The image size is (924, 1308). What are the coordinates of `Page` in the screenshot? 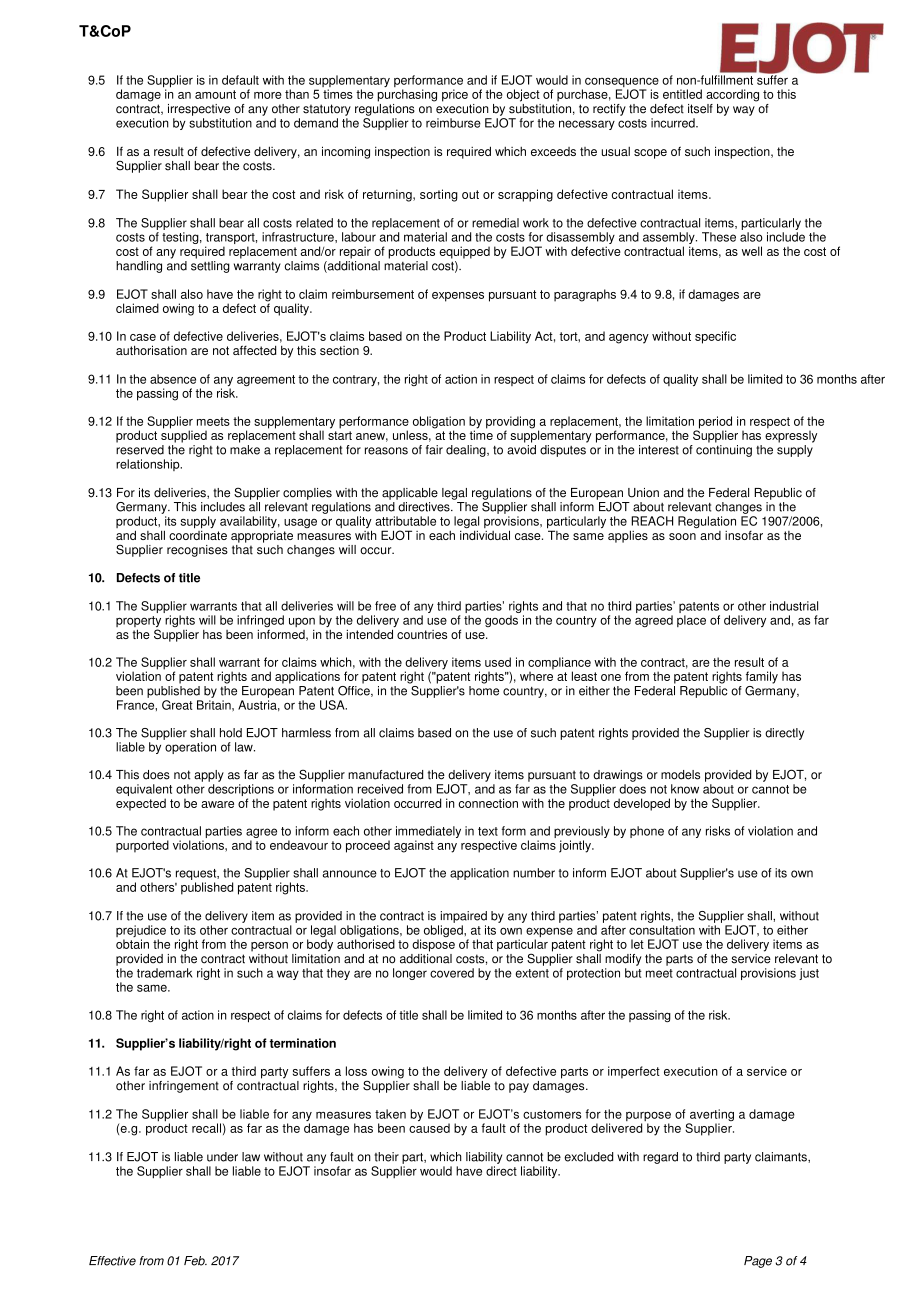 It's located at (758, 1262).
